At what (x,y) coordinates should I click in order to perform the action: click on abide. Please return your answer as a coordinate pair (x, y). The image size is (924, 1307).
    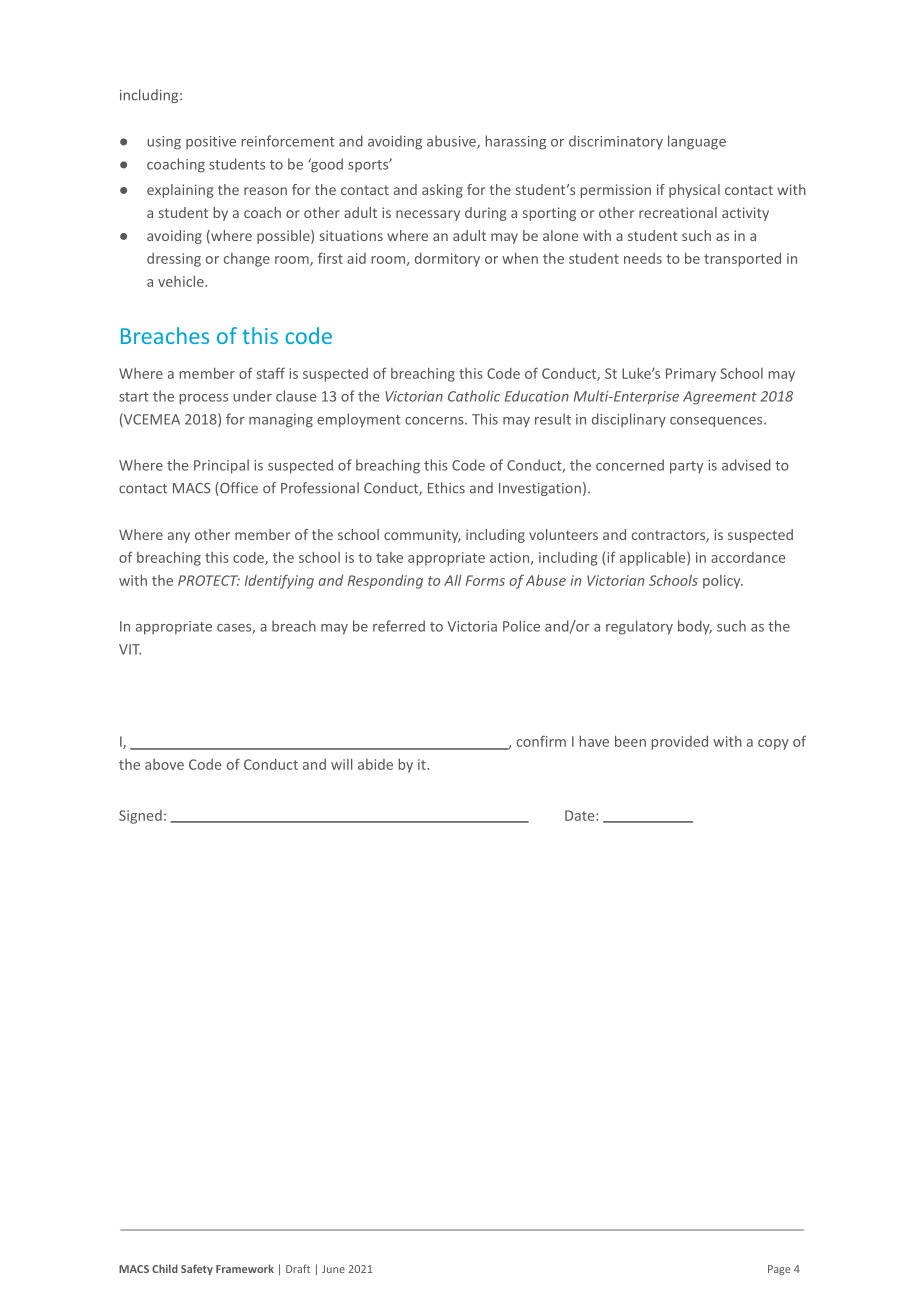
    Looking at the image, I should click on (375, 764).
